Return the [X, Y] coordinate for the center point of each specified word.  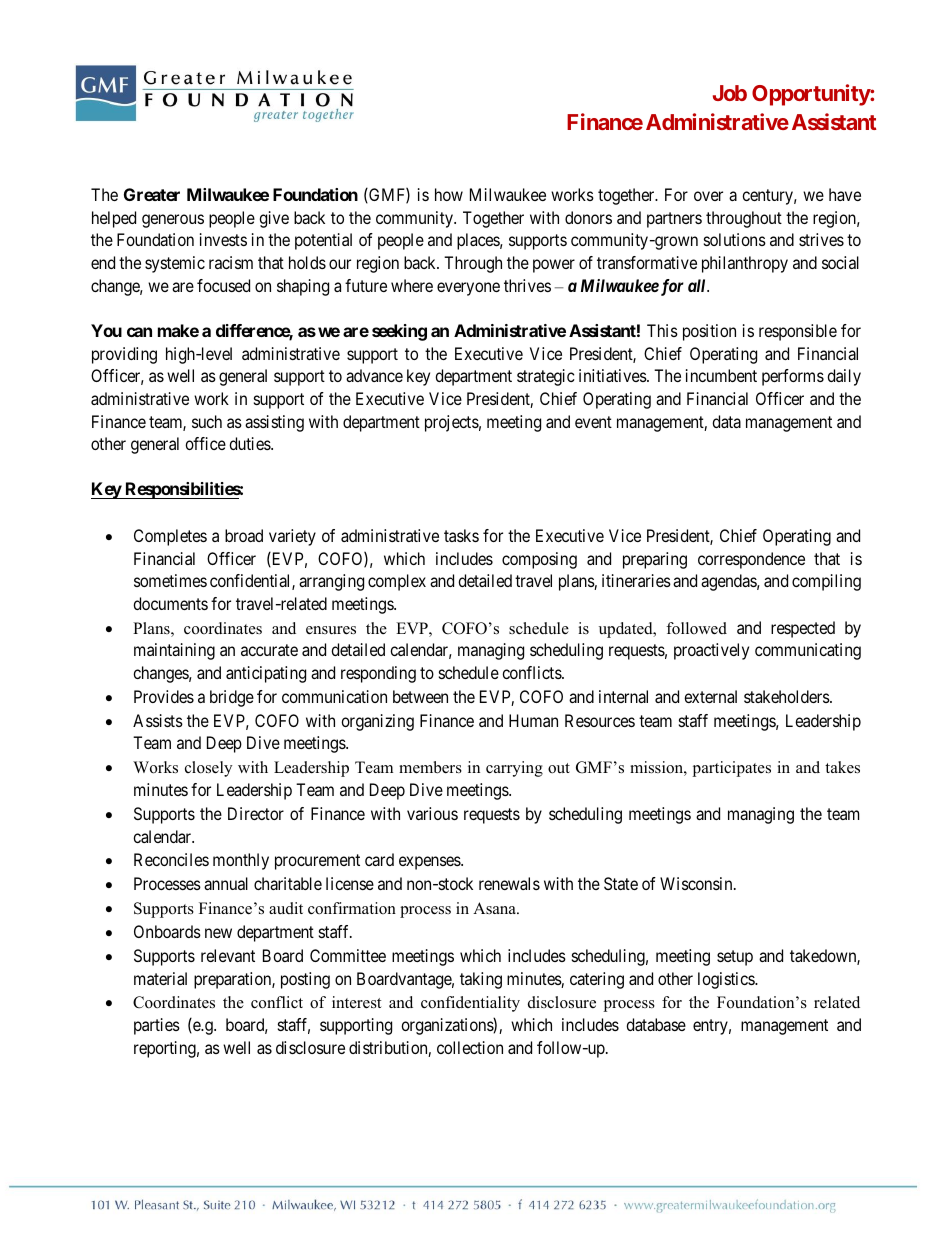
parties [157, 1026]
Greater [152, 194]
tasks [461, 535]
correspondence [751, 560]
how [449, 194]
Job [730, 93]
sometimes [170, 580]
